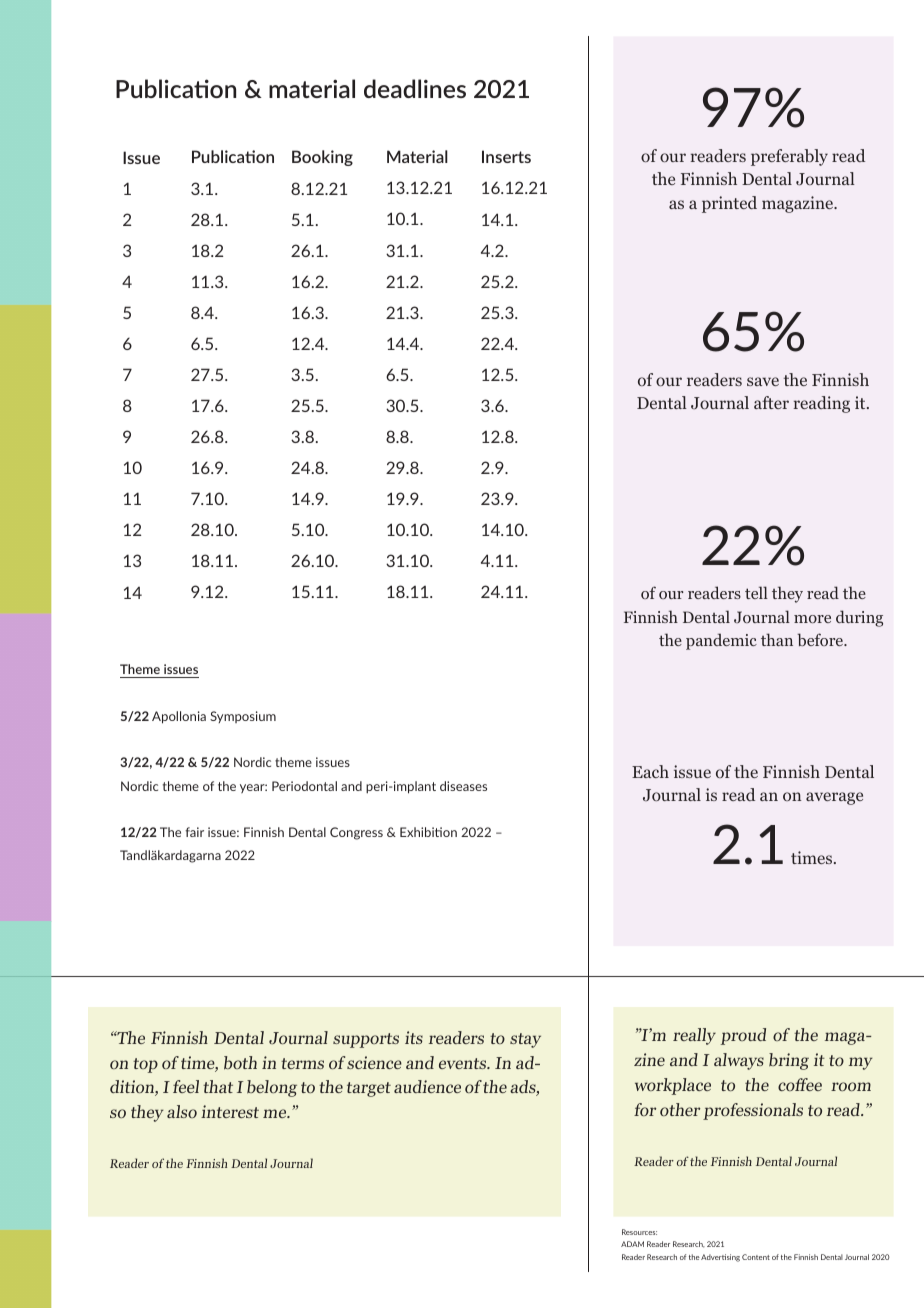 The width and height of the page is (924, 1308). What do you see at coordinates (632, 1244) in the page?
I see `ADAM` at bounding box center [632, 1244].
